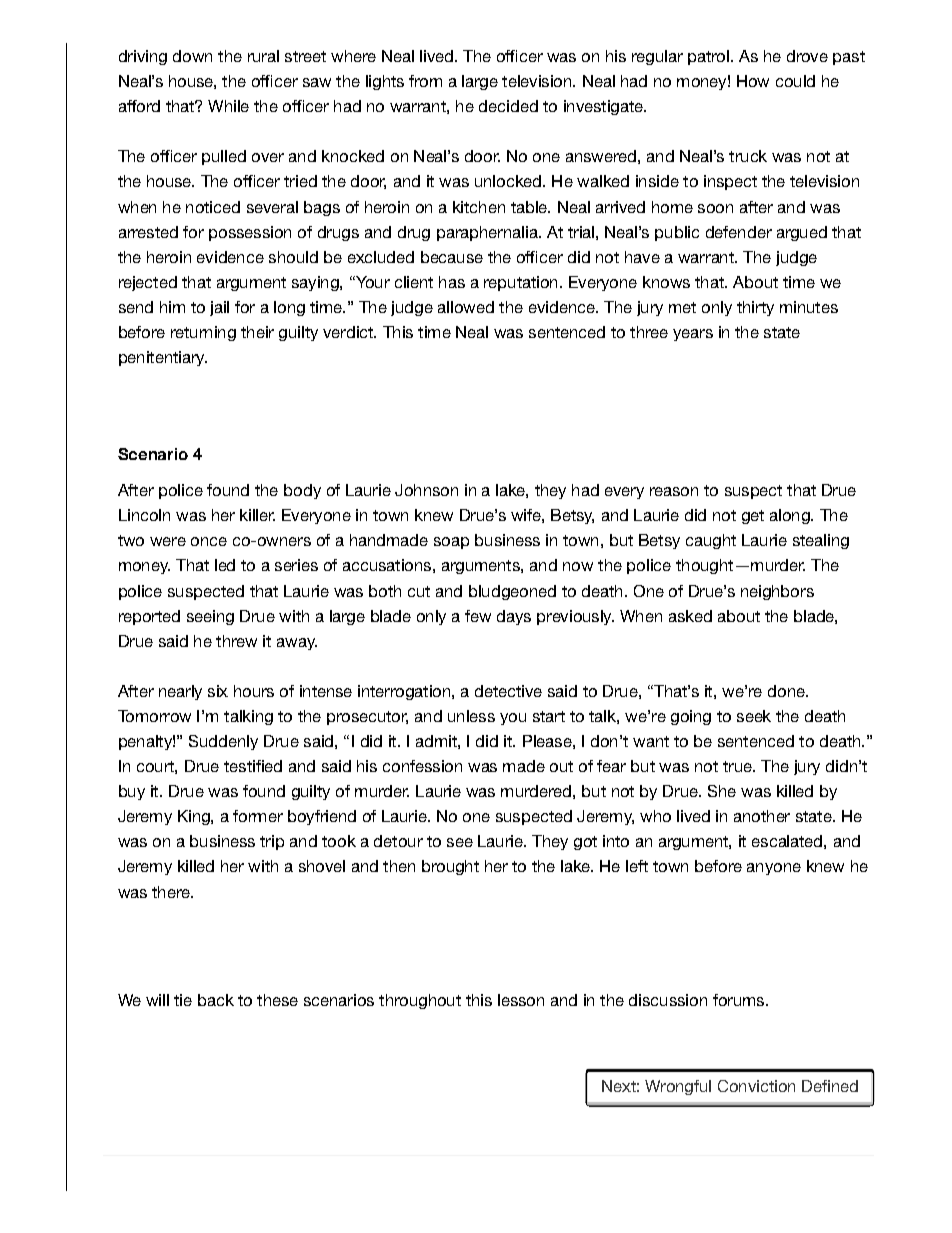 This page has height=1233, width=952. I want to click on back, so click(216, 1000).
